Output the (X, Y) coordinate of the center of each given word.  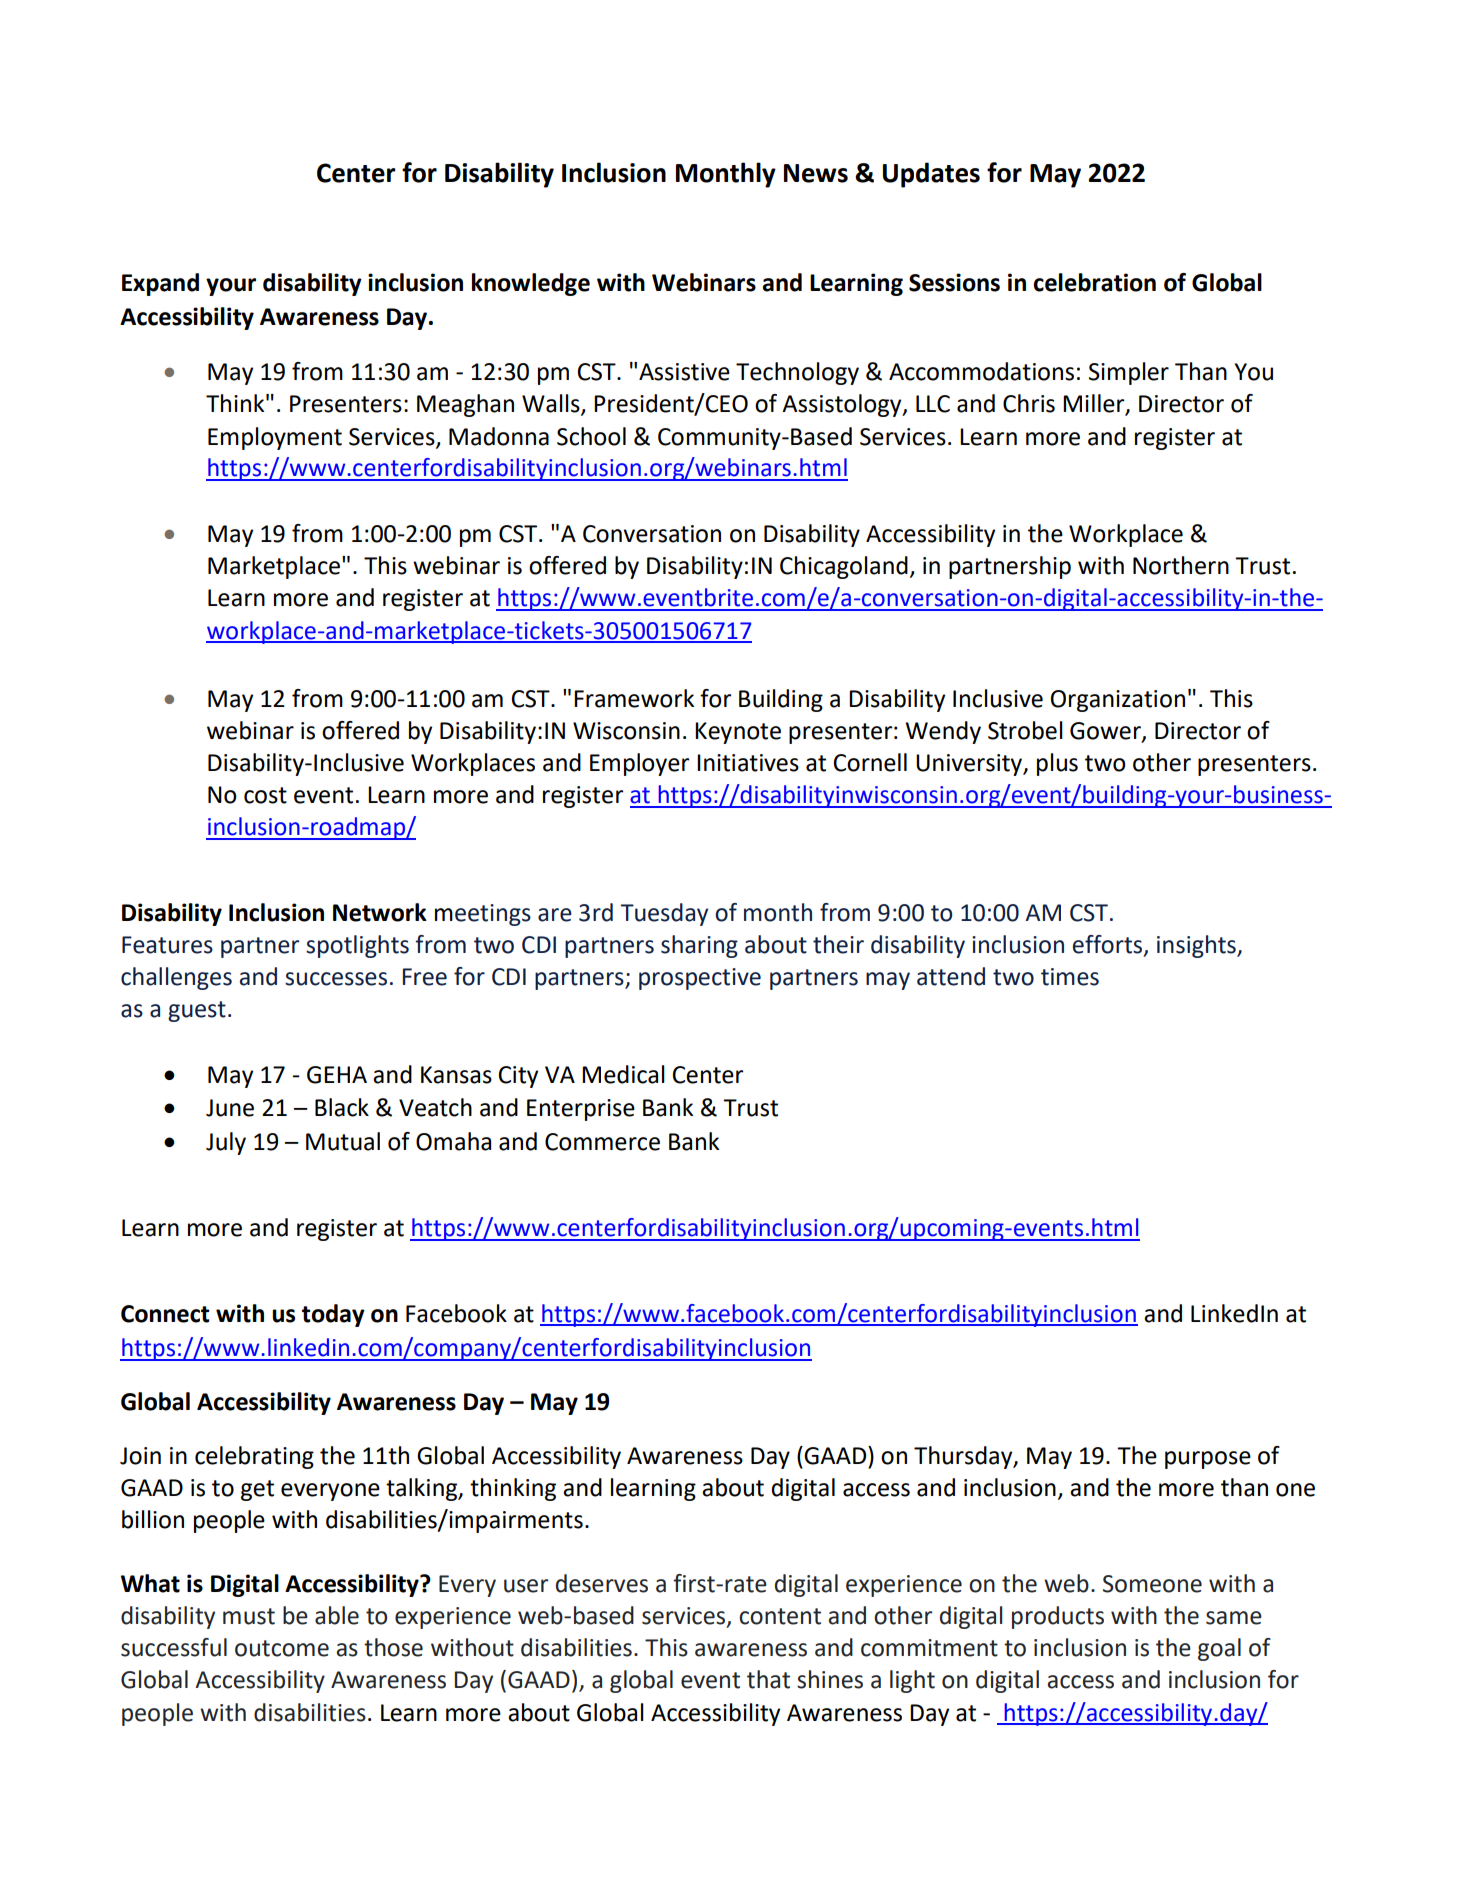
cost (265, 795)
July (226, 1143)
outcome (282, 1648)
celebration (1095, 282)
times (1070, 977)
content (780, 1616)
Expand (160, 284)
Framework (634, 698)
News (816, 173)
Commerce (602, 1142)
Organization (1118, 701)
